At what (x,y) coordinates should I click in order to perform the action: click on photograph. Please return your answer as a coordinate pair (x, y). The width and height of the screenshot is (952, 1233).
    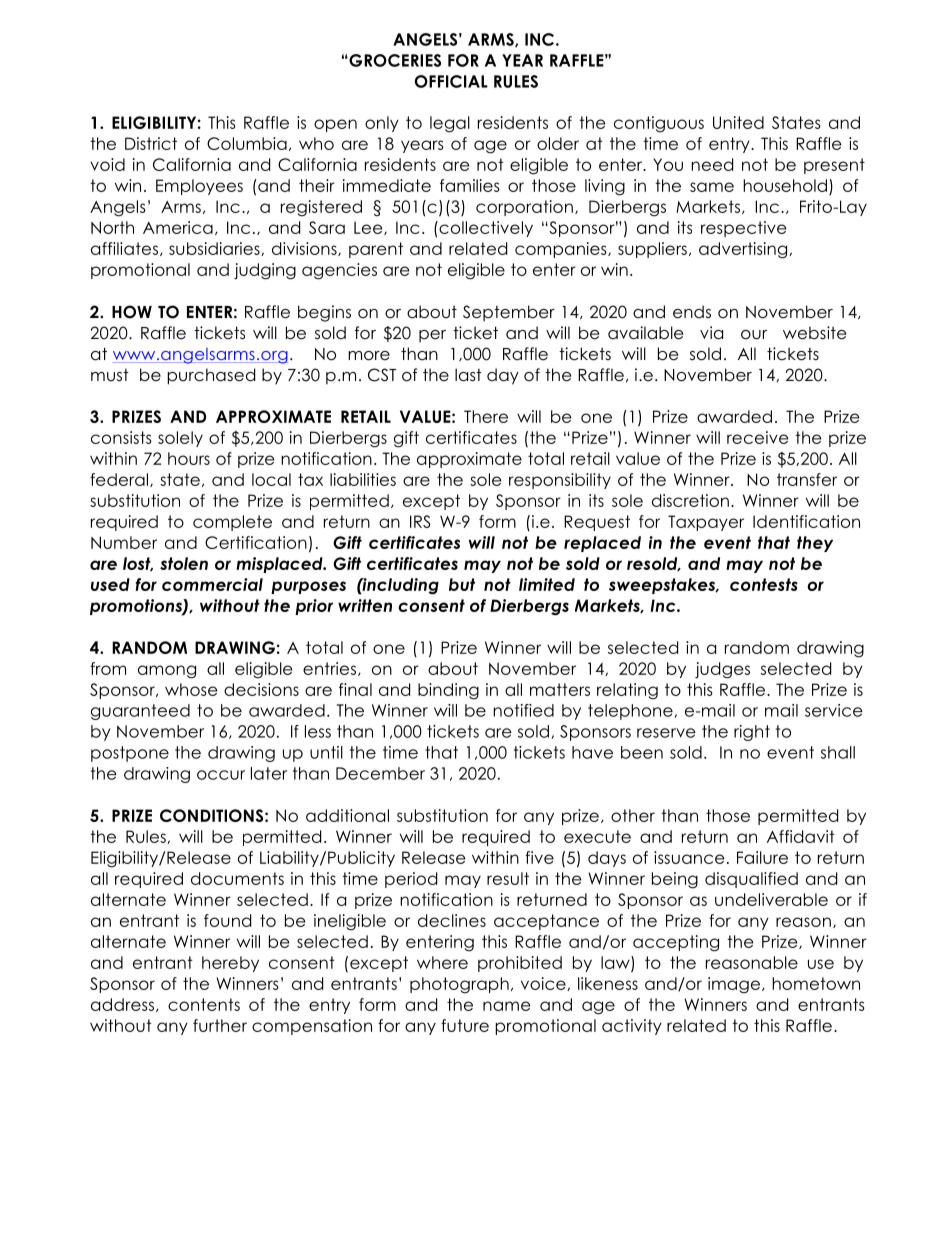
    Looking at the image, I should click on (459, 985).
